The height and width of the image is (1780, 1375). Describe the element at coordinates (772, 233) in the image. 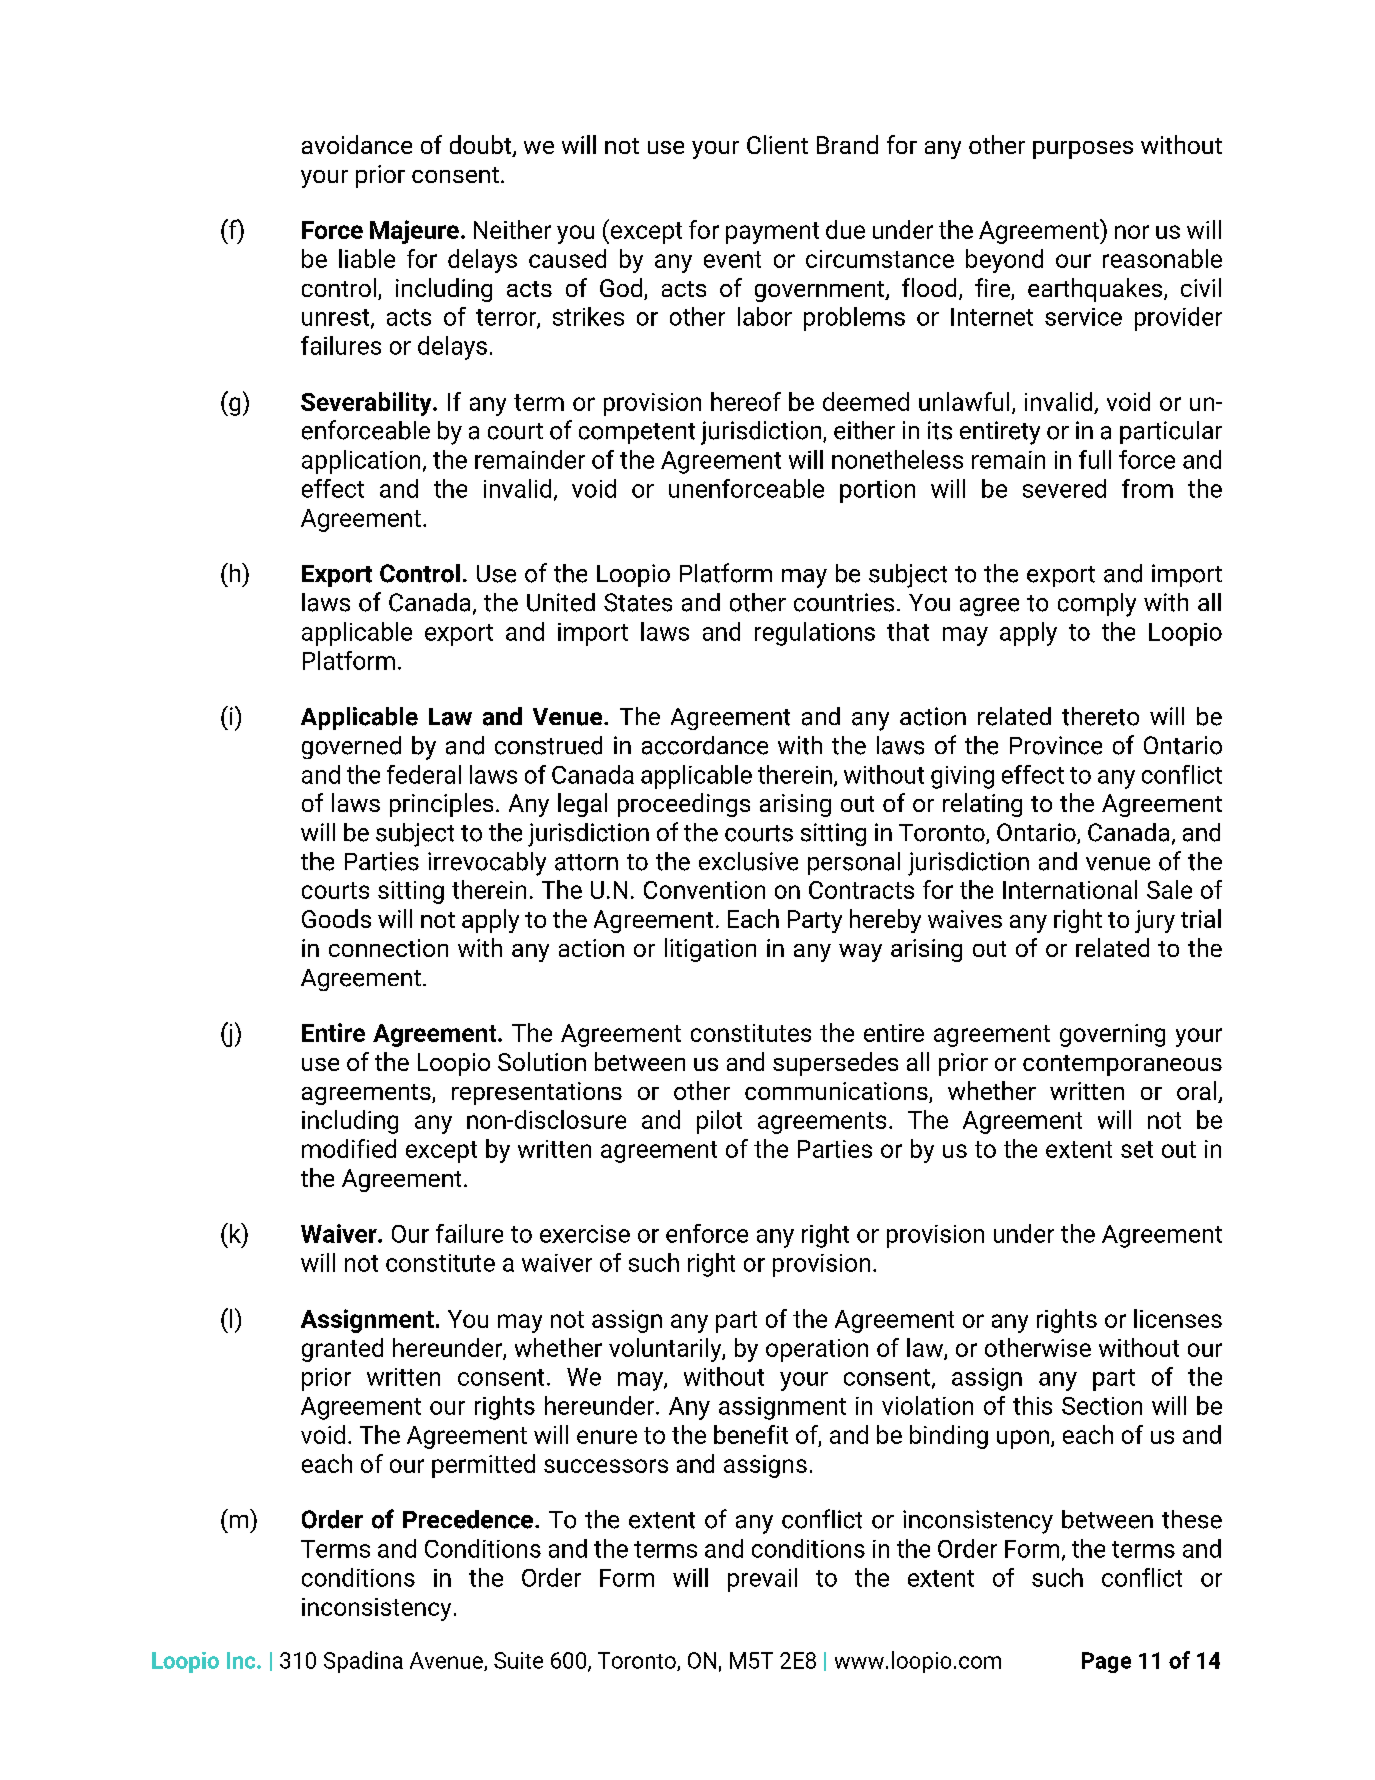

I see `payment` at that location.
